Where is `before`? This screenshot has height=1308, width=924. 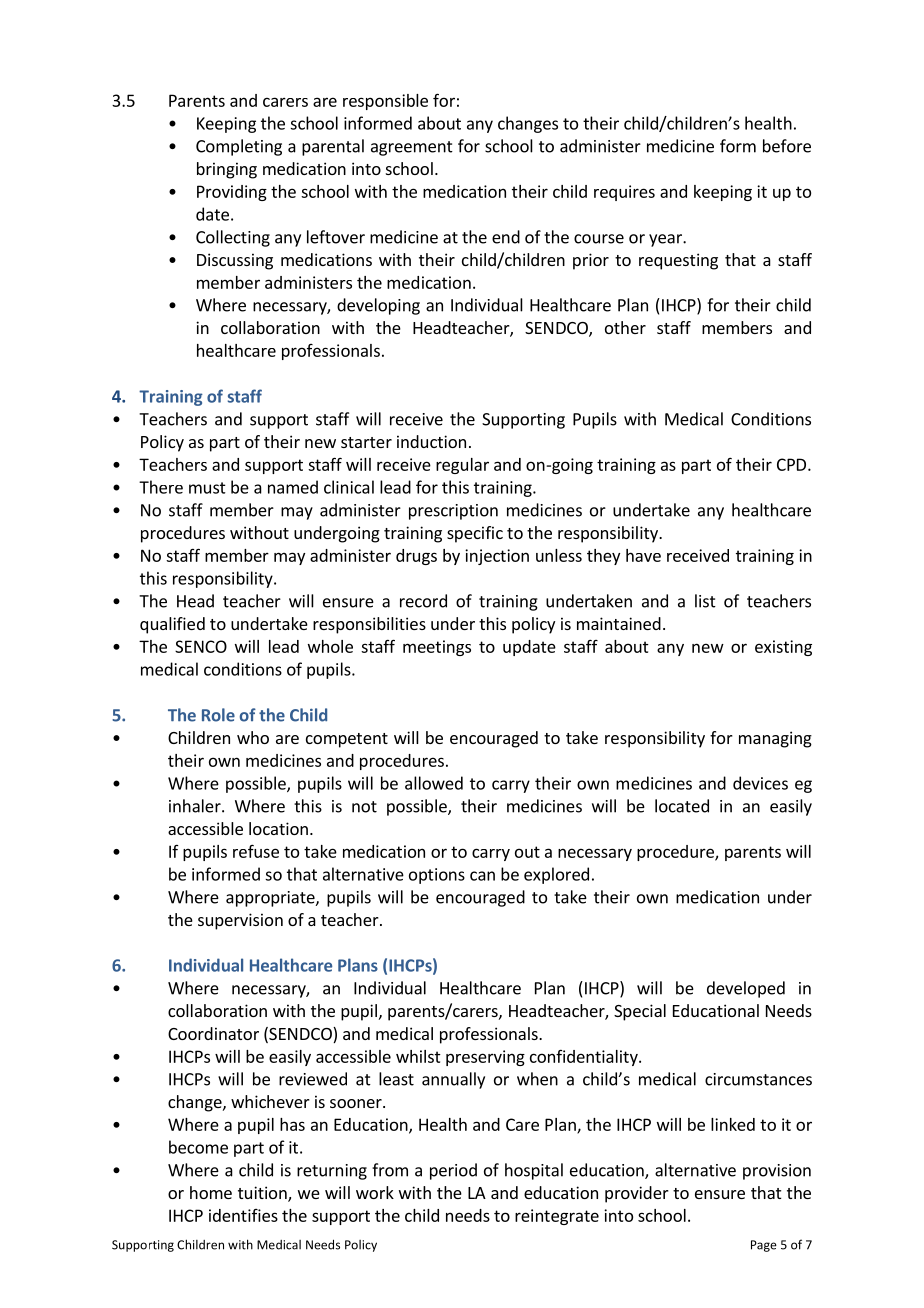 before is located at coordinates (787, 146).
